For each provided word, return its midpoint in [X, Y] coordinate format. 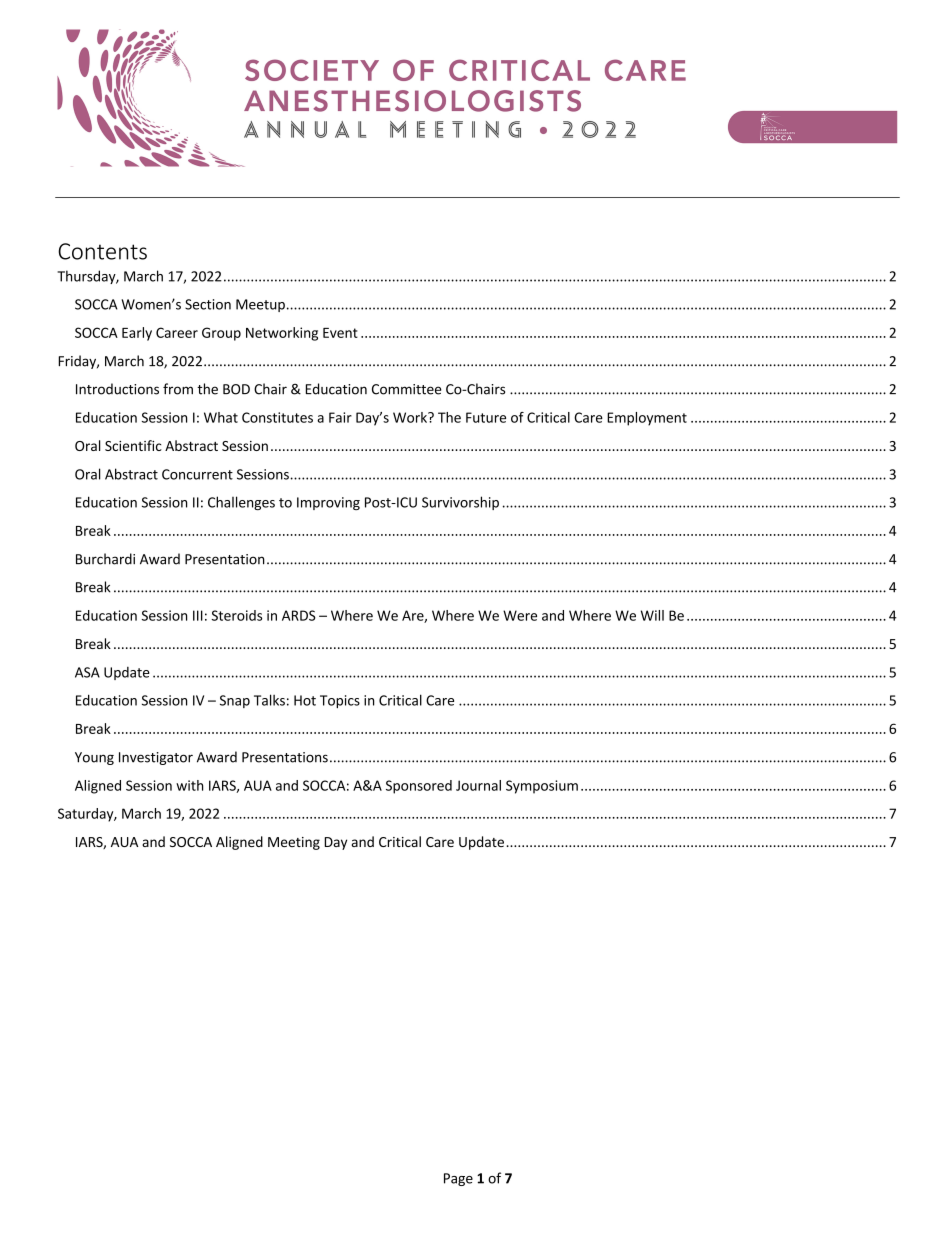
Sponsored [419, 787]
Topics [340, 701]
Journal [478, 785]
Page [458, 1179]
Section [208, 304]
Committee [407, 389]
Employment [647, 419]
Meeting [294, 843]
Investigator [156, 758]
